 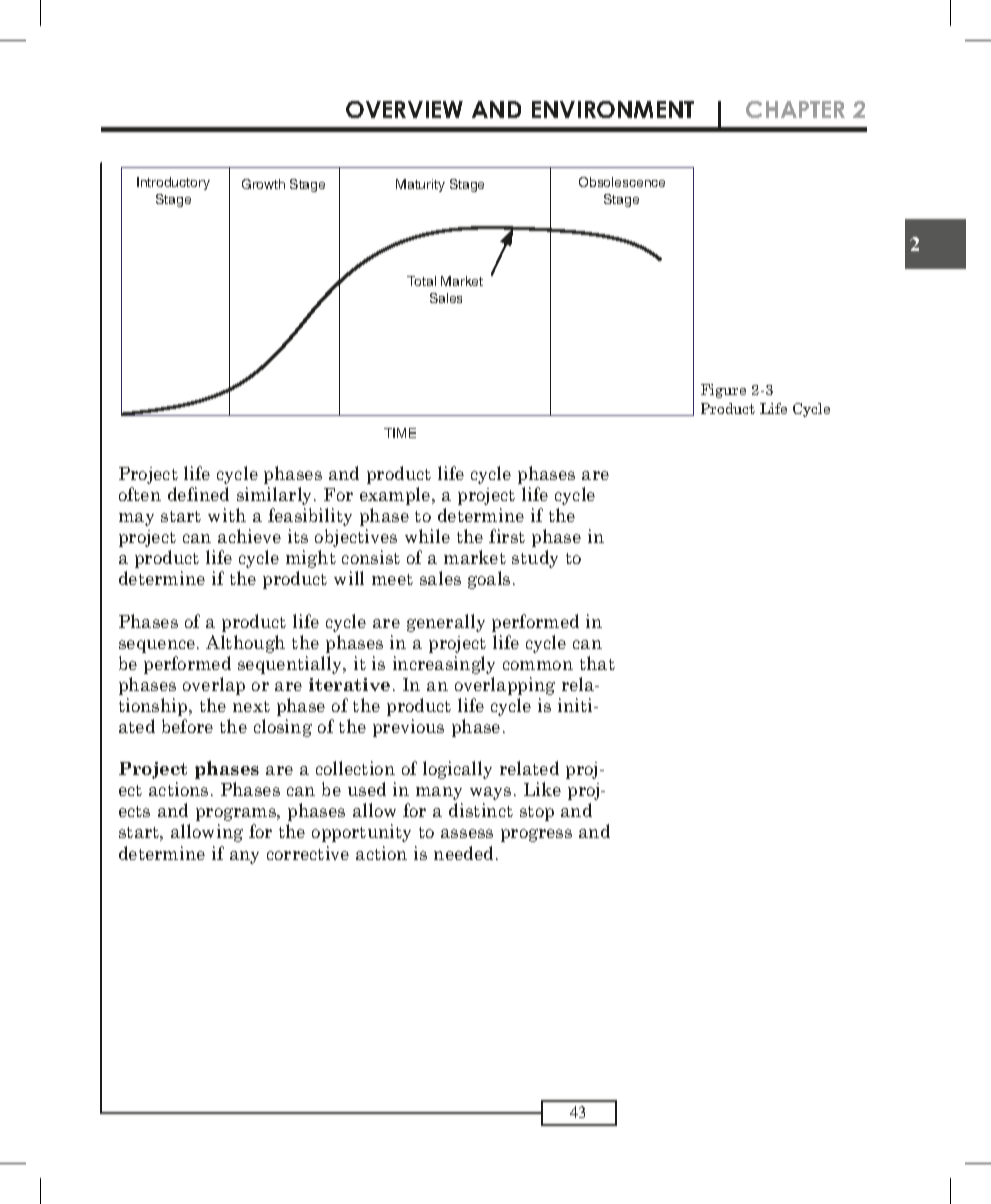 I want to click on CHAPTER, so click(x=795, y=109).
